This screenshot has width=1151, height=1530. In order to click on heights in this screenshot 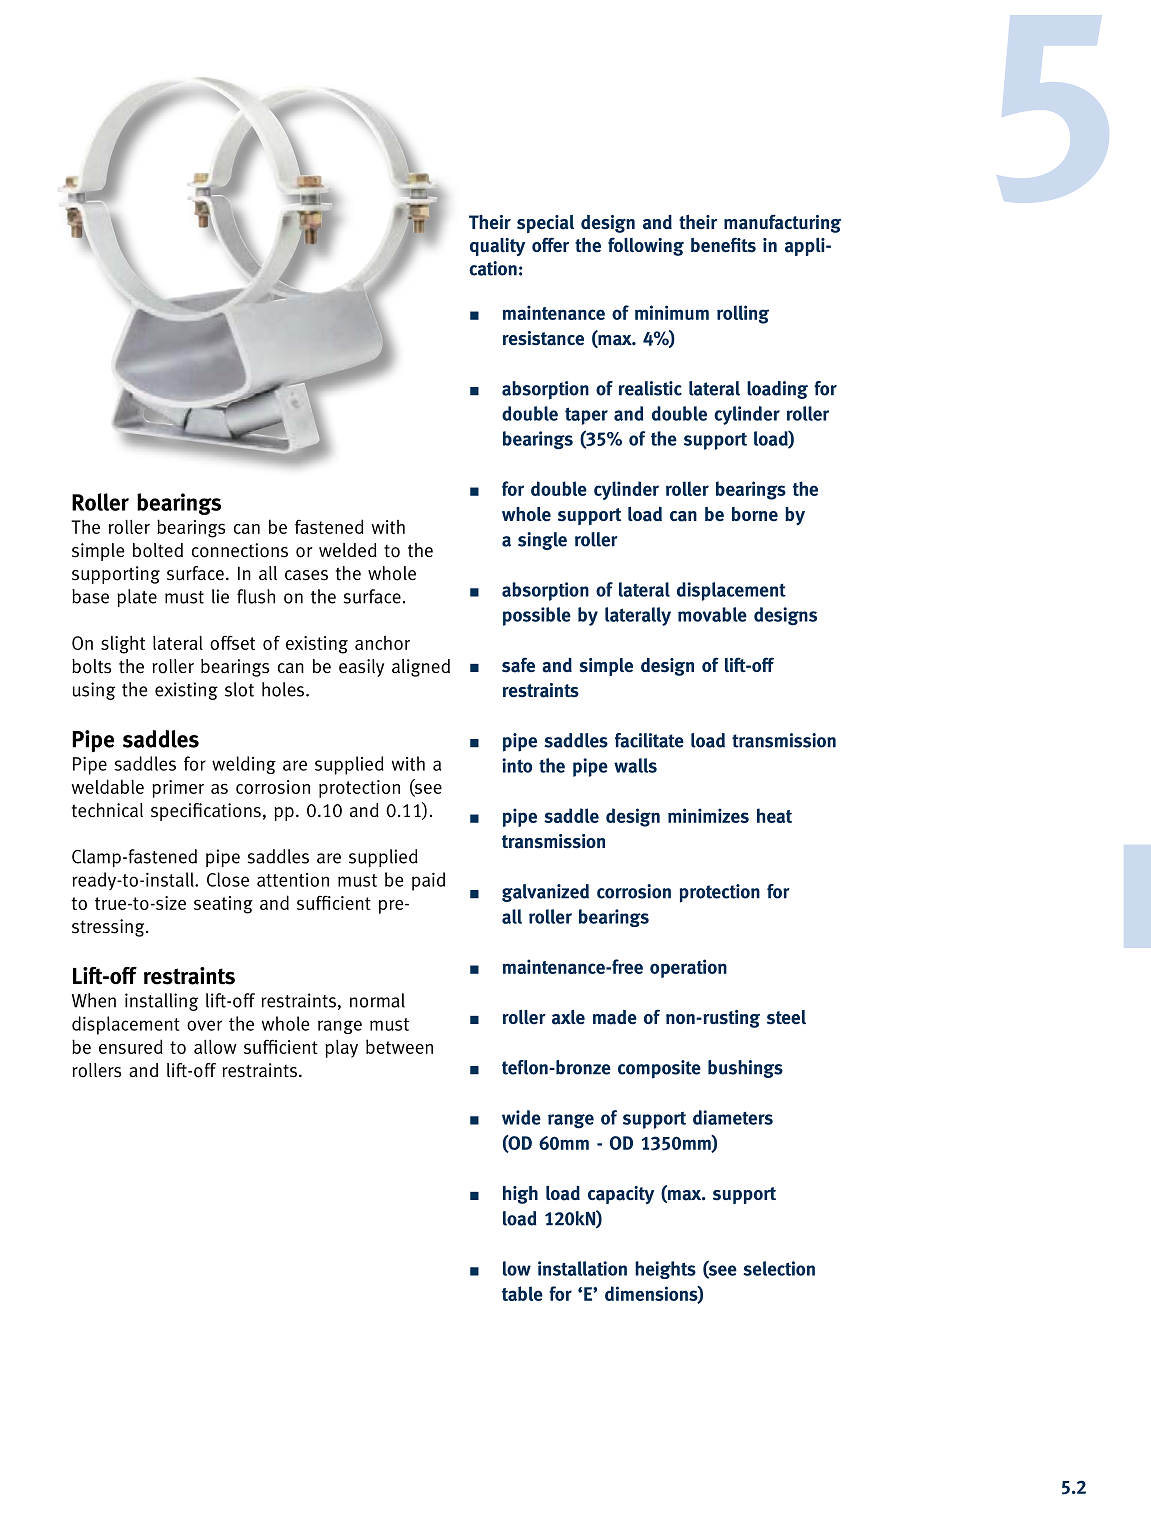, I will do `click(665, 1270)`.
